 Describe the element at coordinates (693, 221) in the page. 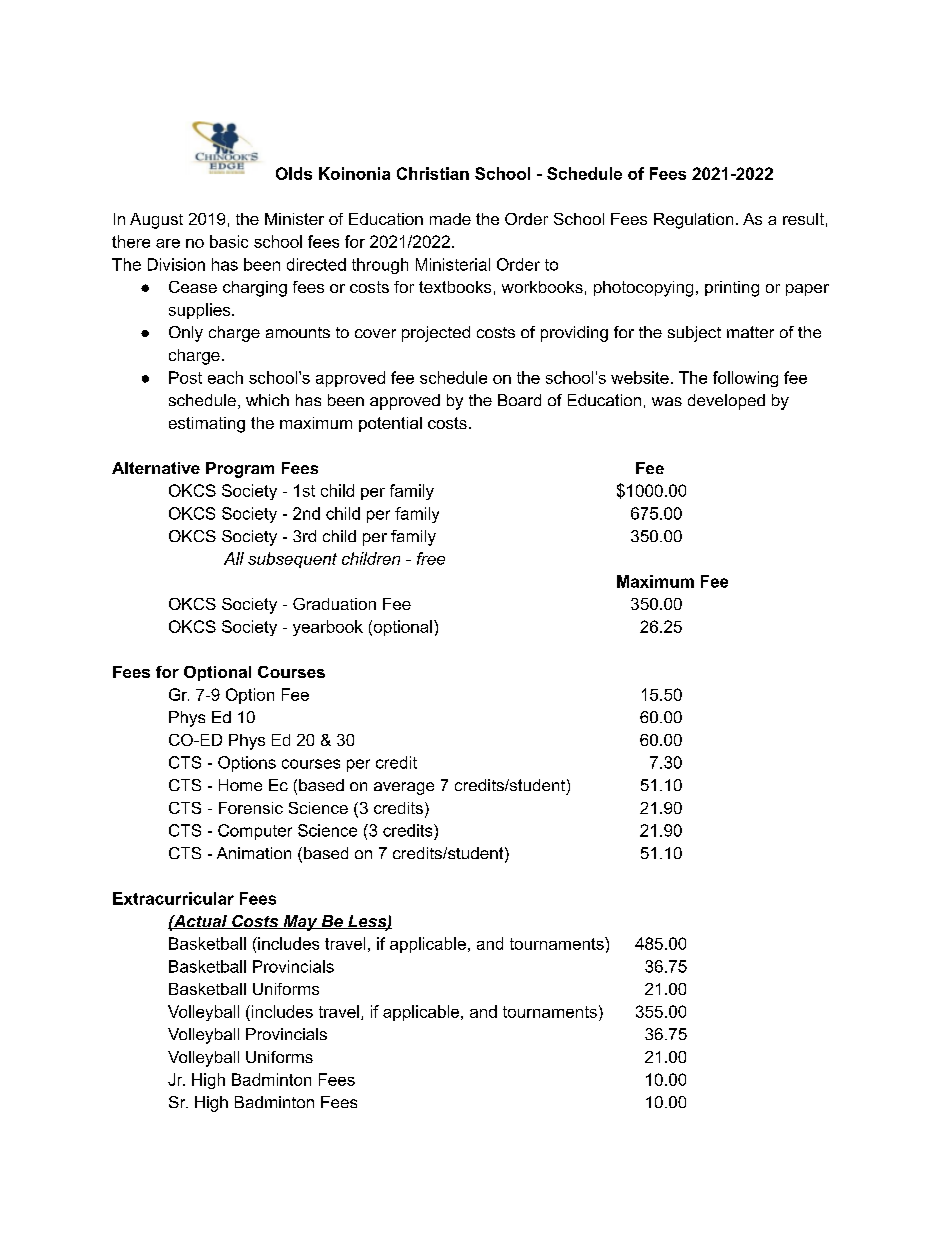

I see `Regulation` at that location.
